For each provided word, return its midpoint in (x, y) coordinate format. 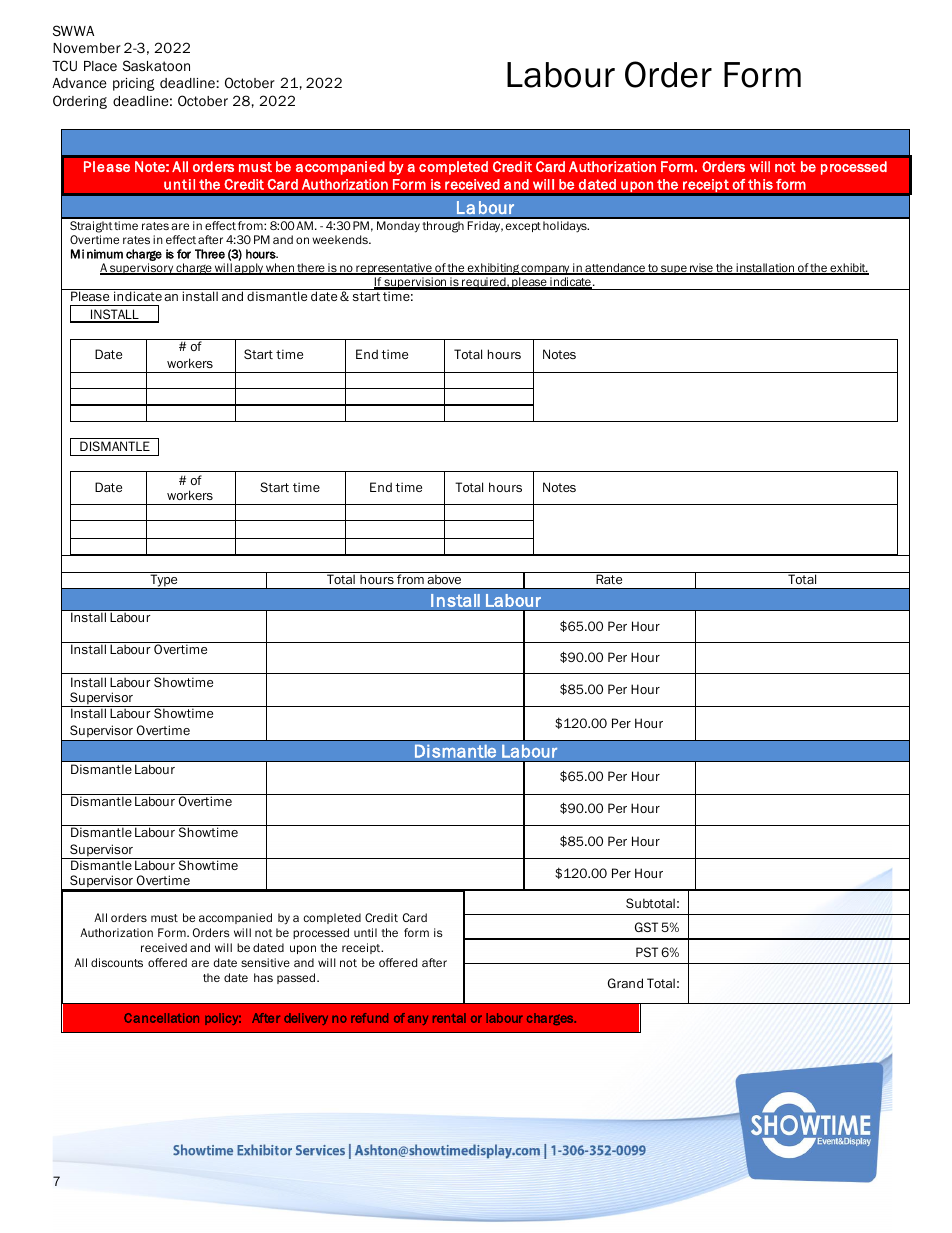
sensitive (265, 962)
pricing (134, 84)
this (760, 184)
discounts (117, 962)
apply (249, 269)
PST (647, 952)
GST (646, 927)
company (546, 270)
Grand (625, 983)
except (523, 227)
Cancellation (161, 1018)
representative (394, 269)
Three (210, 254)
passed (297, 978)
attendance (615, 269)
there (311, 269)
